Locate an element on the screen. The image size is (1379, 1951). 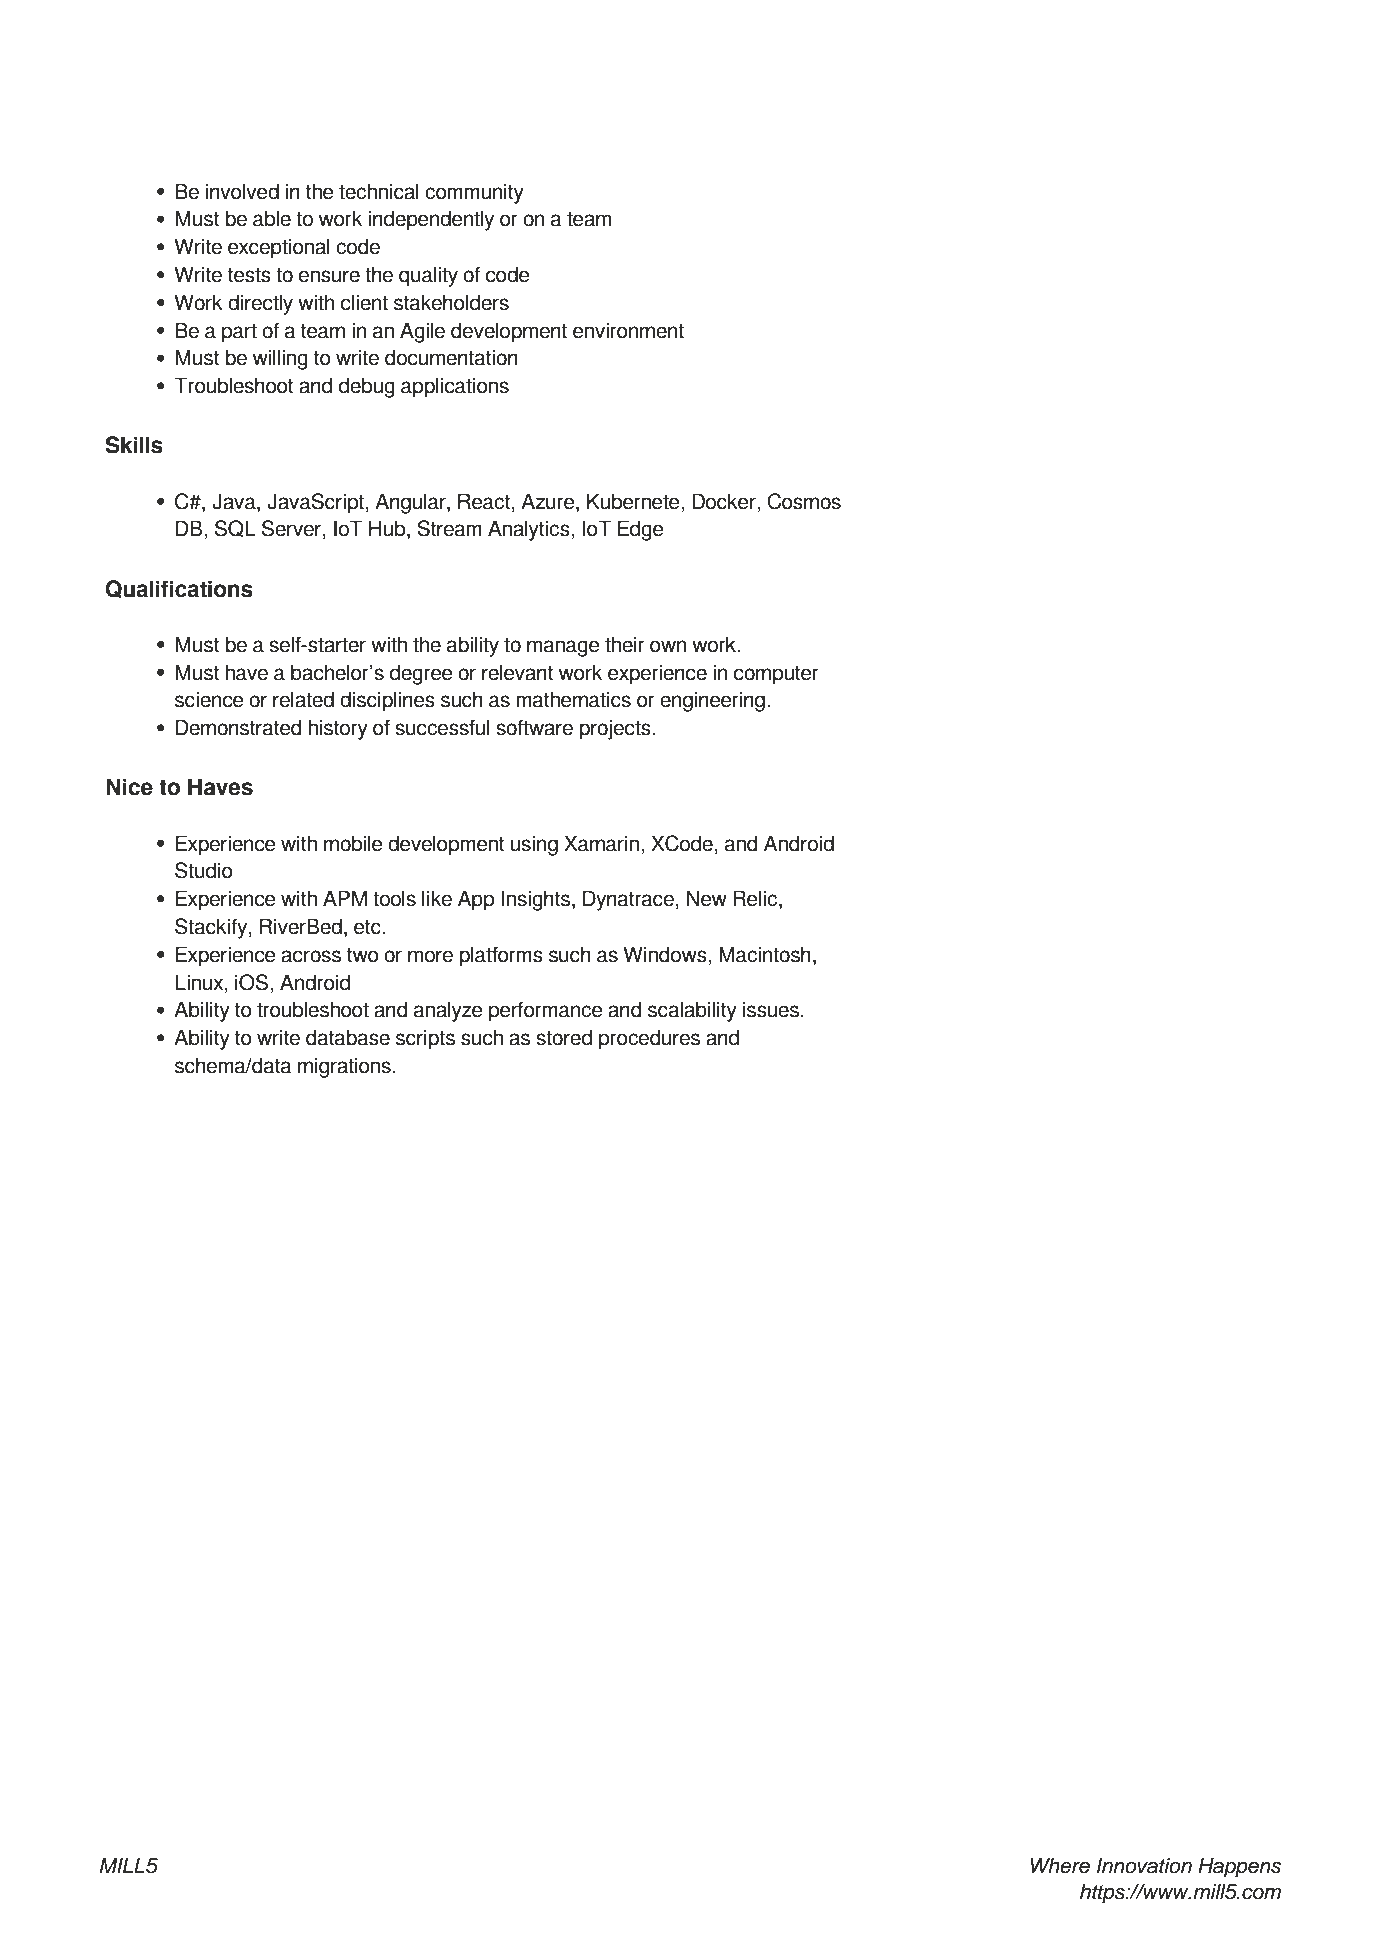
environment is located at coordinates (628, 330).
